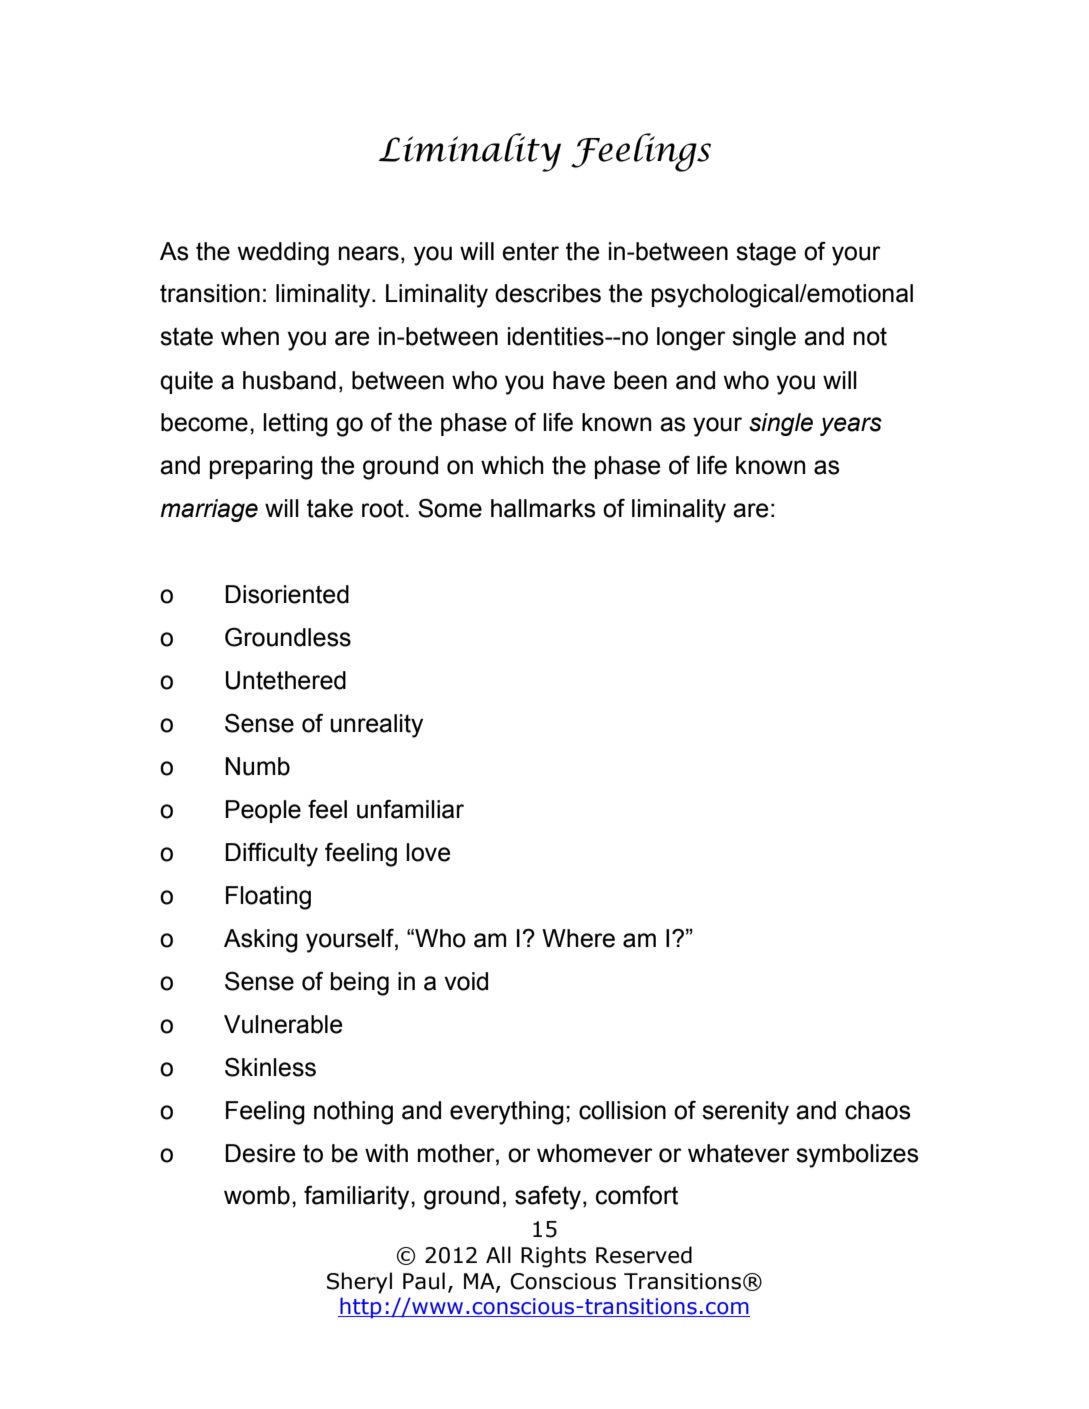 Image resolution: width=1089 pixels, height=1409 pixels. What do you see at coordinates (410, 809) in the screenshot?
I see `unfamiliar` at bounding box center [410, 809].
